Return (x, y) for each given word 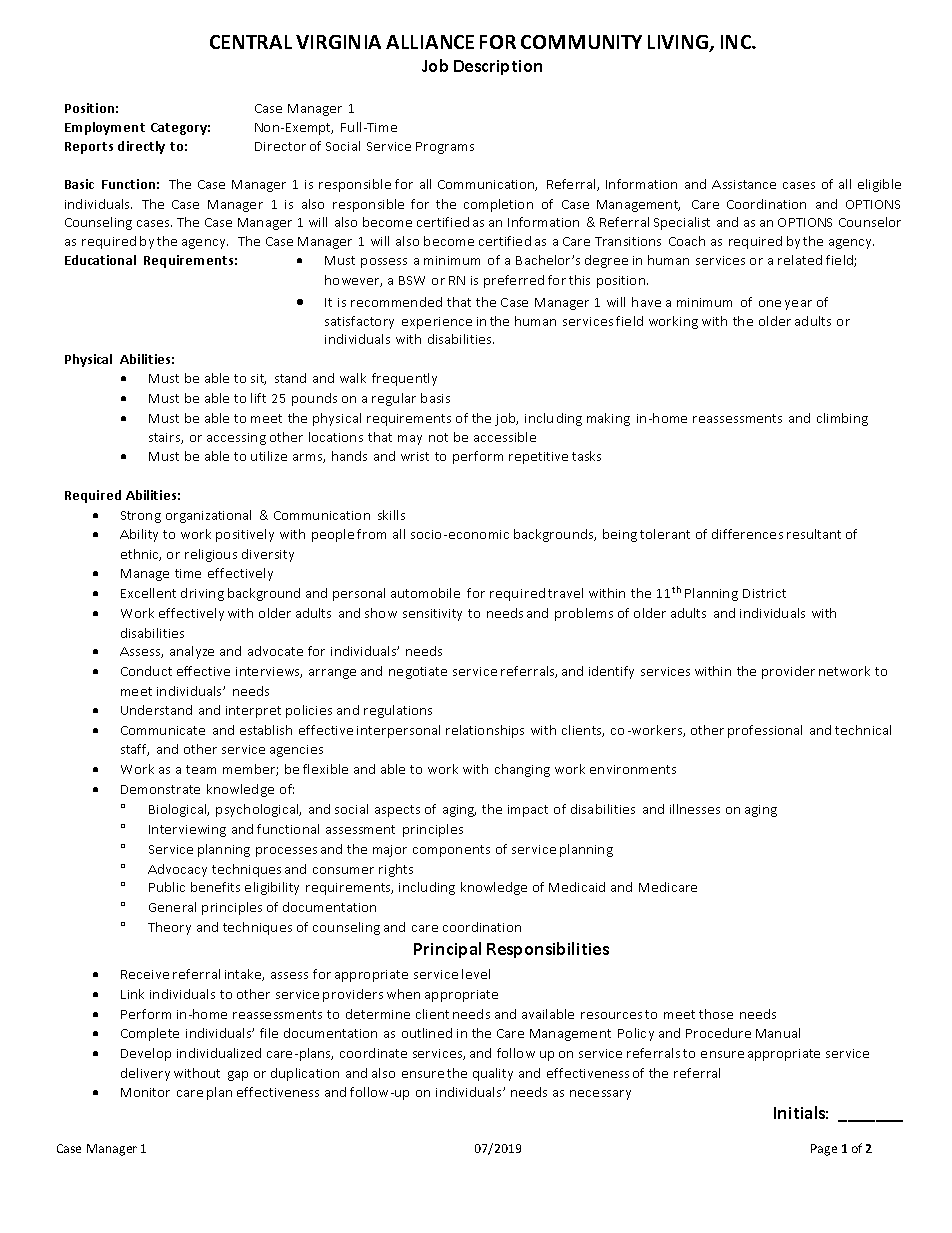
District (764, 593)
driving (202, 594)
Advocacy (177, 870)
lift (258, 398)
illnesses (695, 809)
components (451, 851)
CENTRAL (251, 42)
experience (437, 323)
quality (493, 1074)
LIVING (679, 43)
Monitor (145, 1092)
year (798, 305)
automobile (425, 593)
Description (498, 67)
